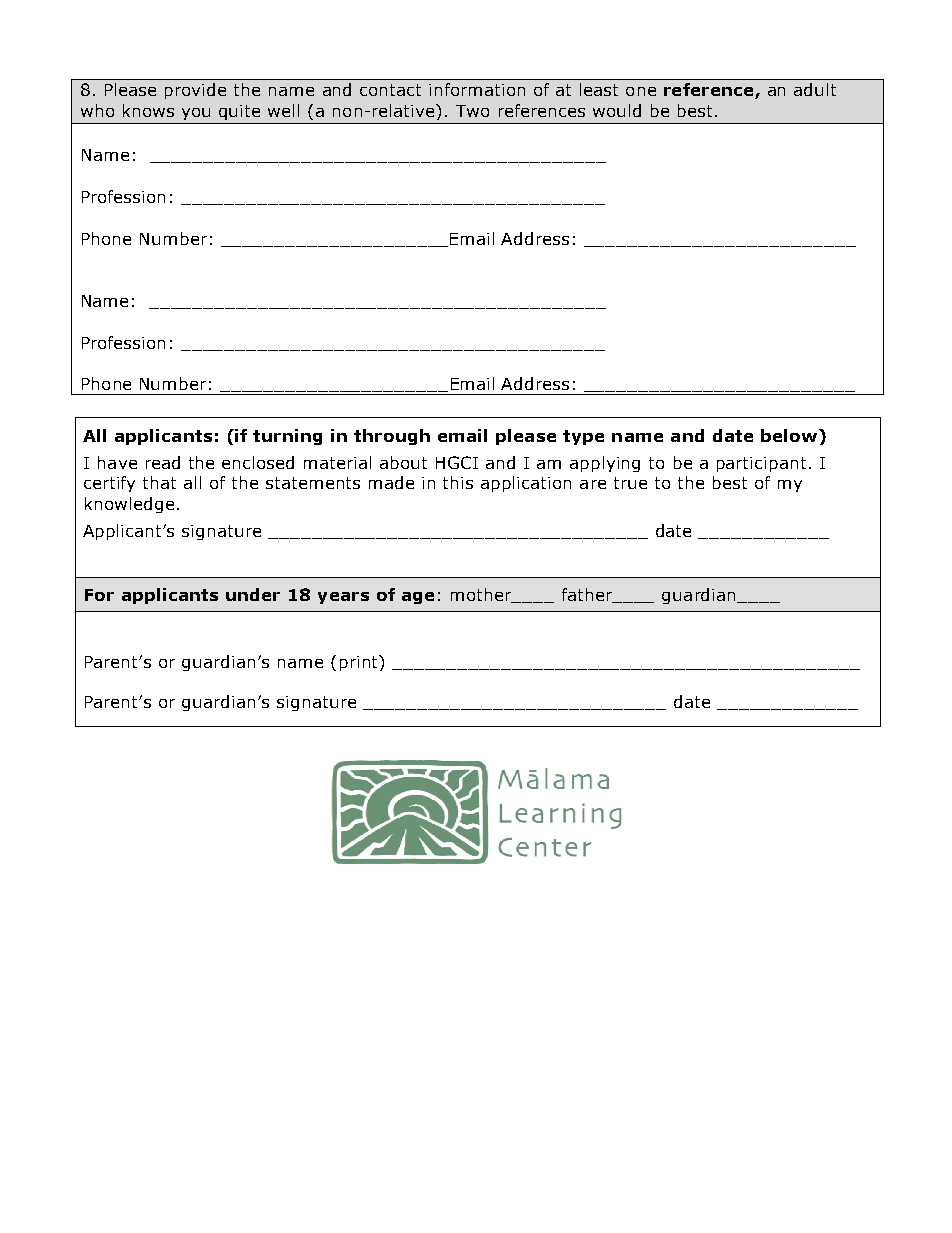  Describe the element at coordinates (287, 437) in the document. I see `turning` at that location.
